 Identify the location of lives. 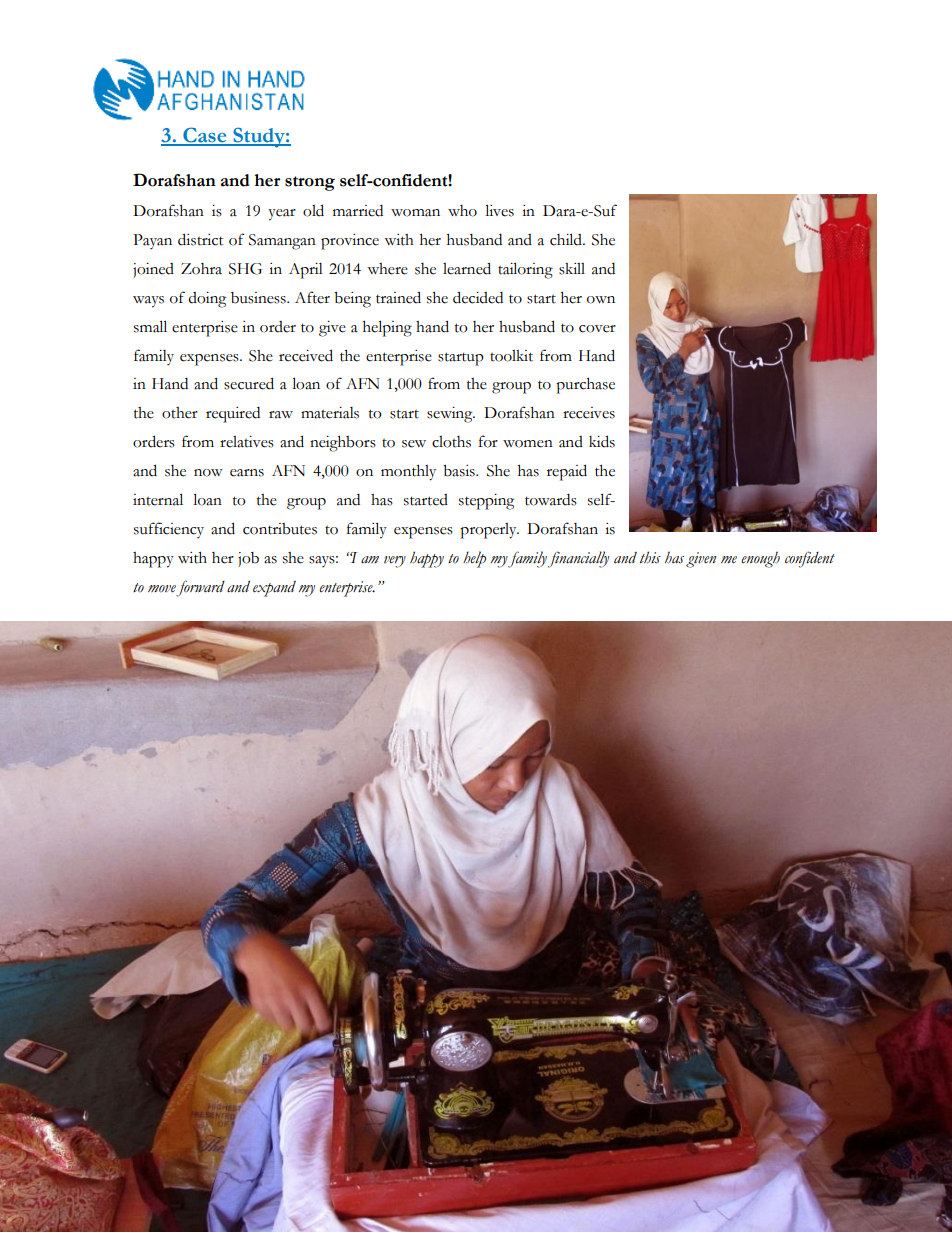
(499, 210).
